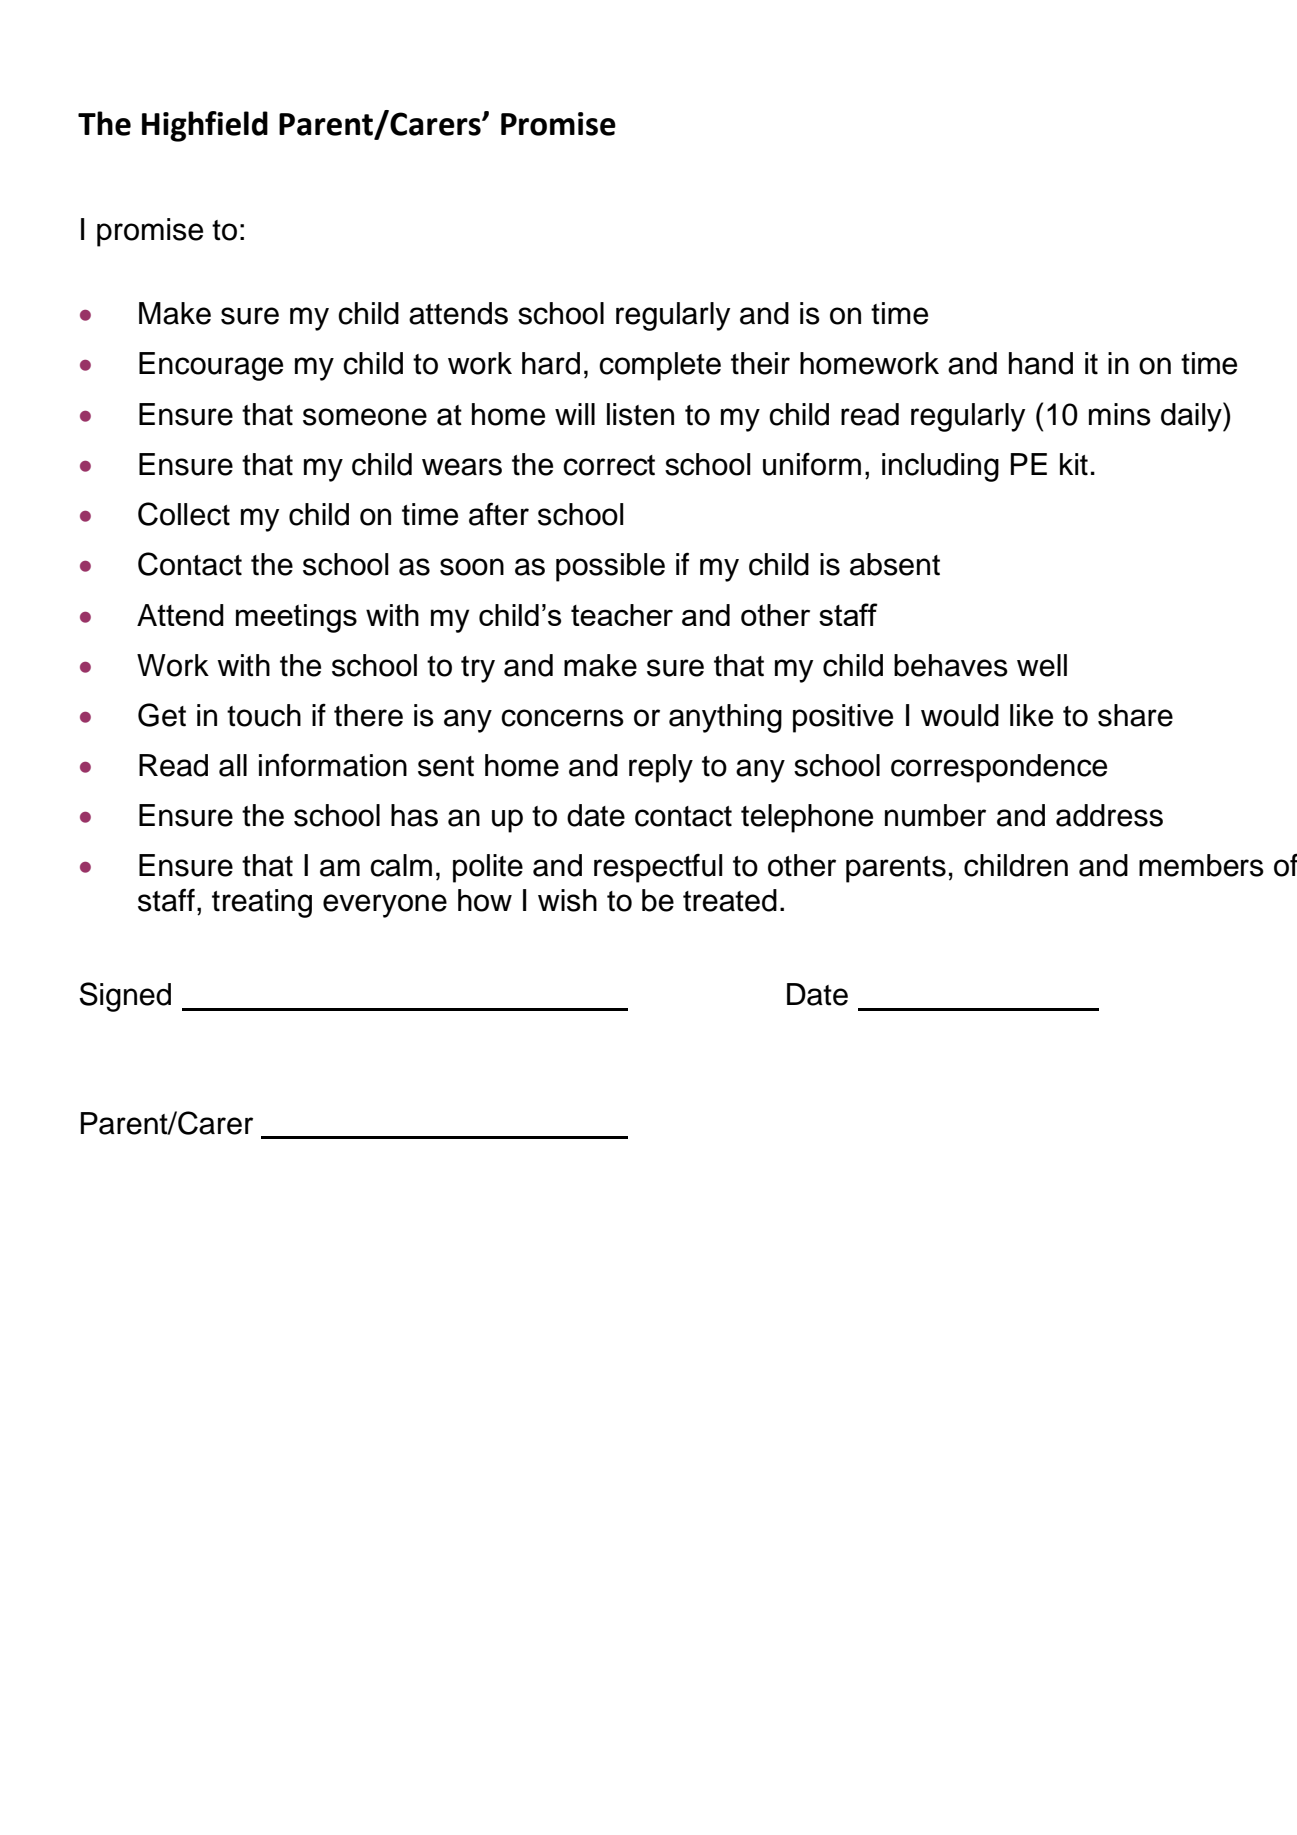  Describe the element at coordinates (660, 366) in the screenshot. I see `complete` at that location.
